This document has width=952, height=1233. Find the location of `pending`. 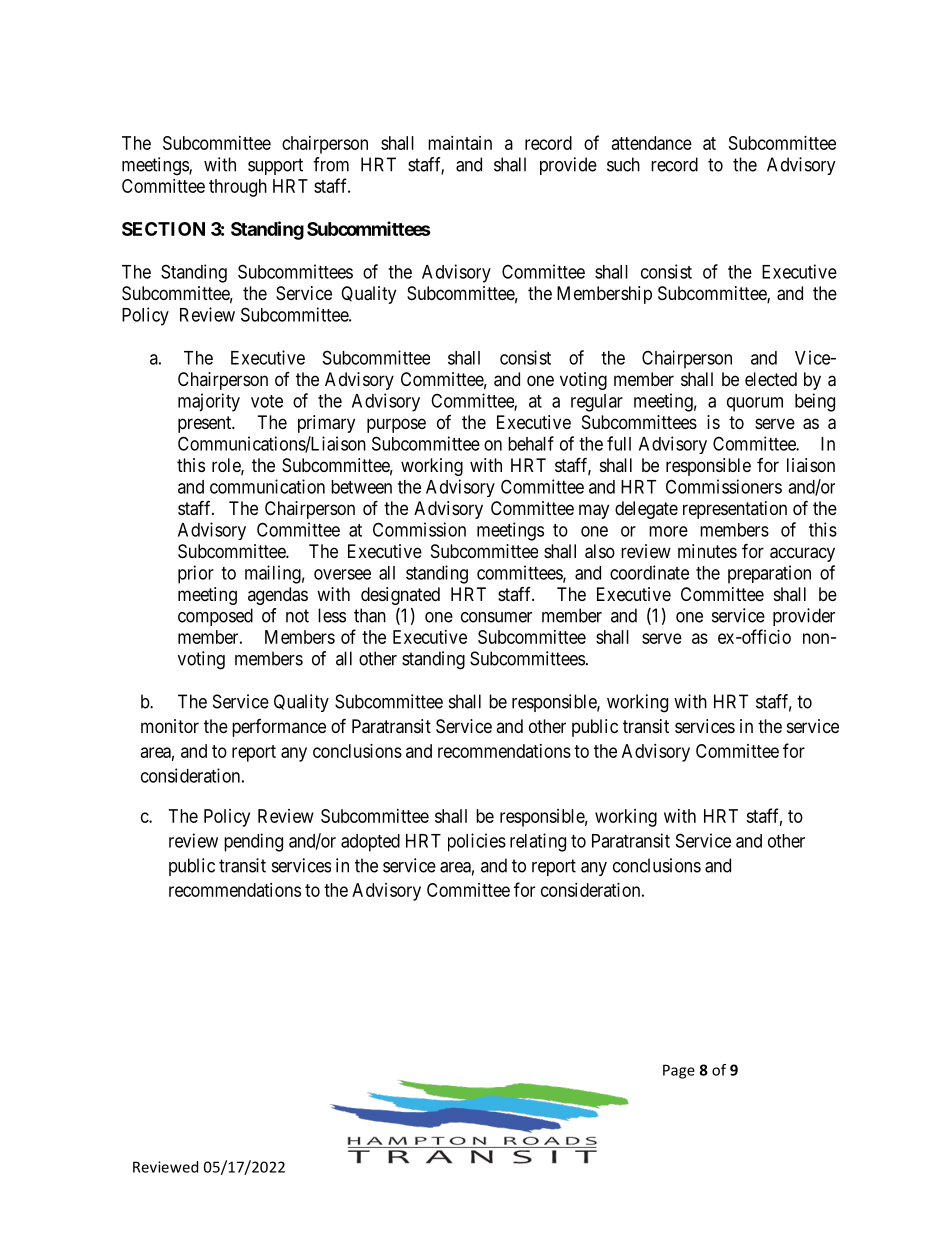

pending is located at coordinates (253, 842).
